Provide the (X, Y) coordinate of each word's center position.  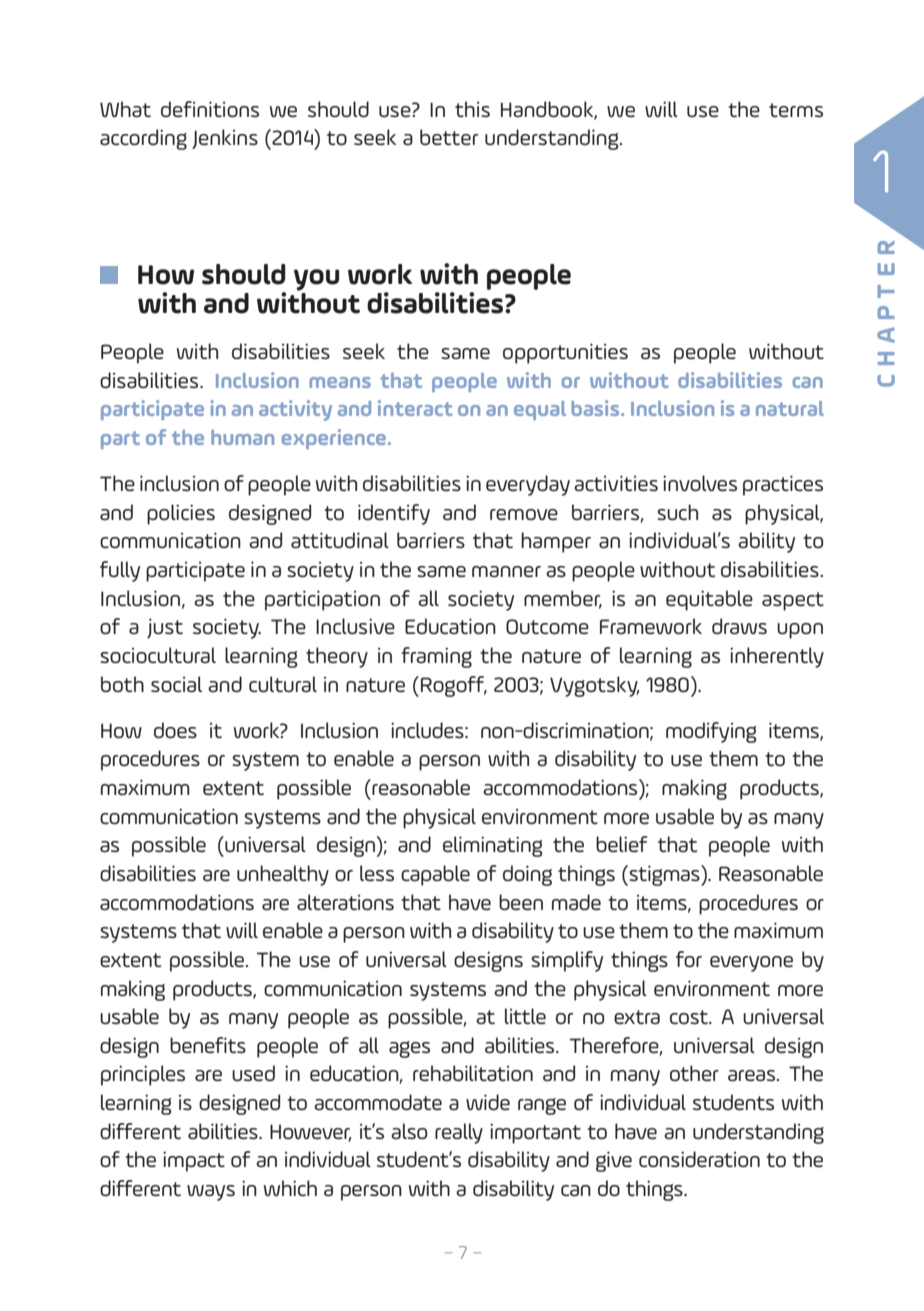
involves (700, 483)
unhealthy (283, 875)
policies (181, 514)
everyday (528, 485)
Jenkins (225, 139)
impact (194, 1161)
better (449, 137)
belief (622, 844)
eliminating (492, 846)
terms (796, 110)
